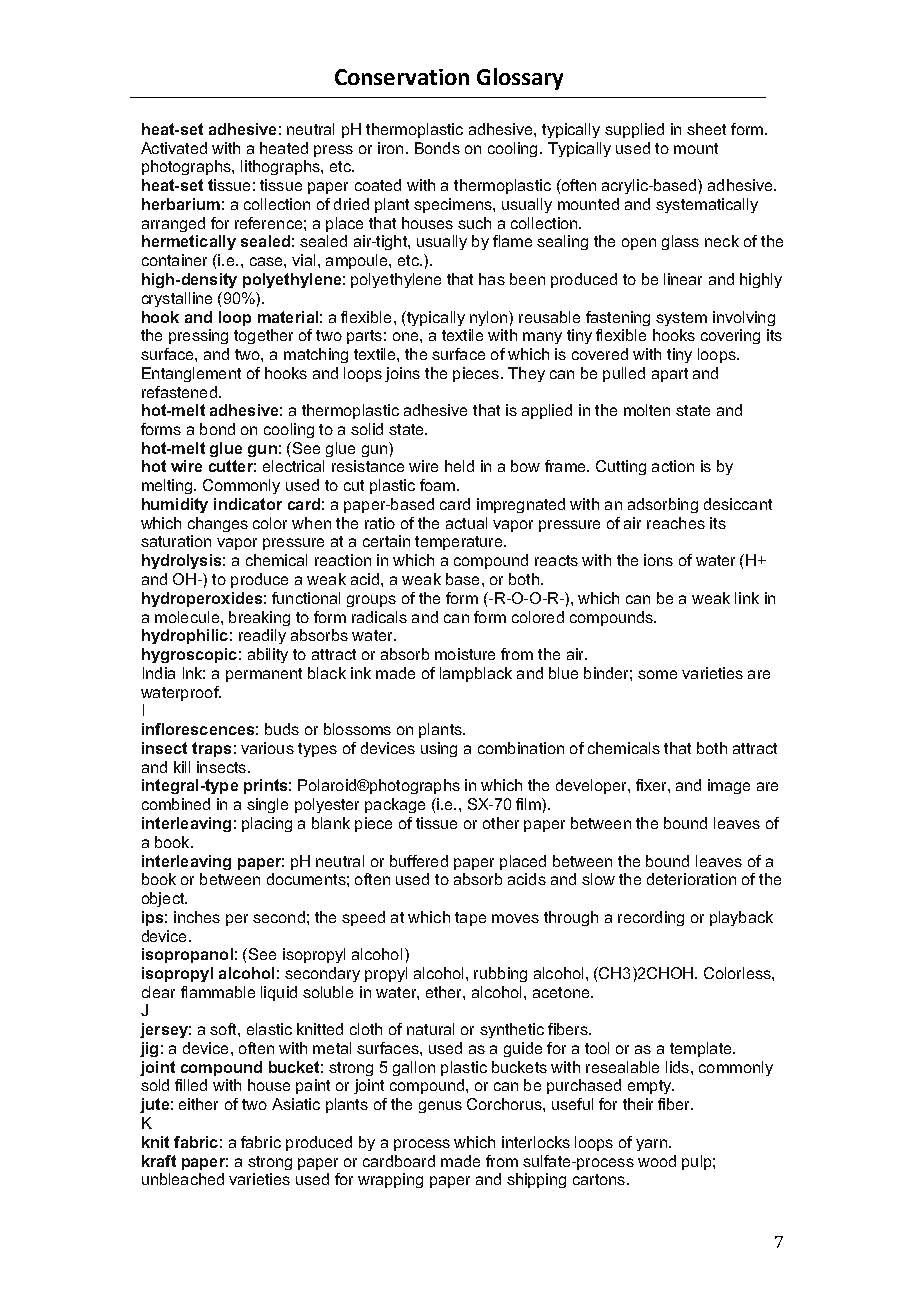  I want to click on sheet, so click(706, 129).
